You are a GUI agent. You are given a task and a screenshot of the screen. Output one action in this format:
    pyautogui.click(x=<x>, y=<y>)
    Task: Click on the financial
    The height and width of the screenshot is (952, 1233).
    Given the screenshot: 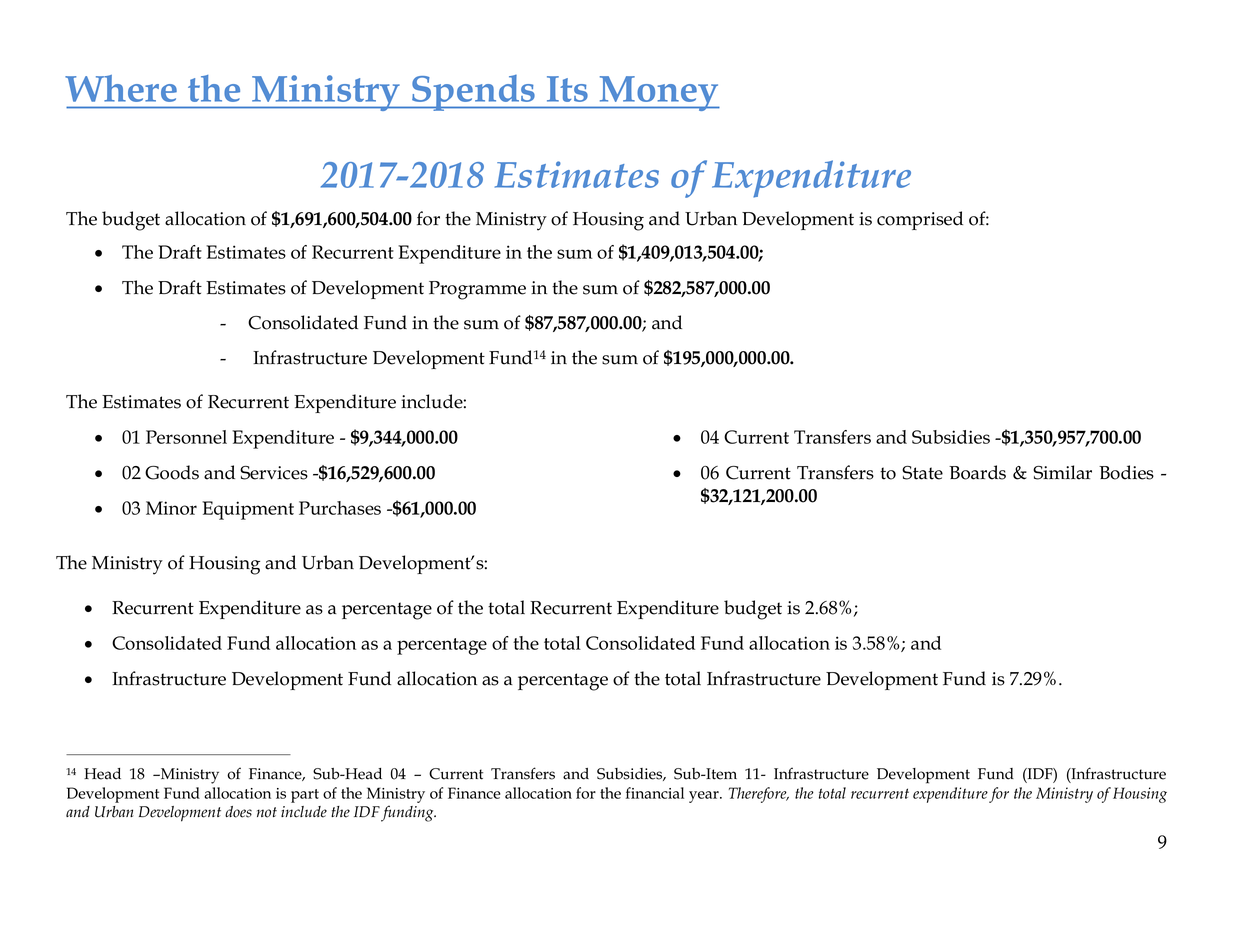 What is the action you would take?
    pyautogui.click(x=655, y=793)
